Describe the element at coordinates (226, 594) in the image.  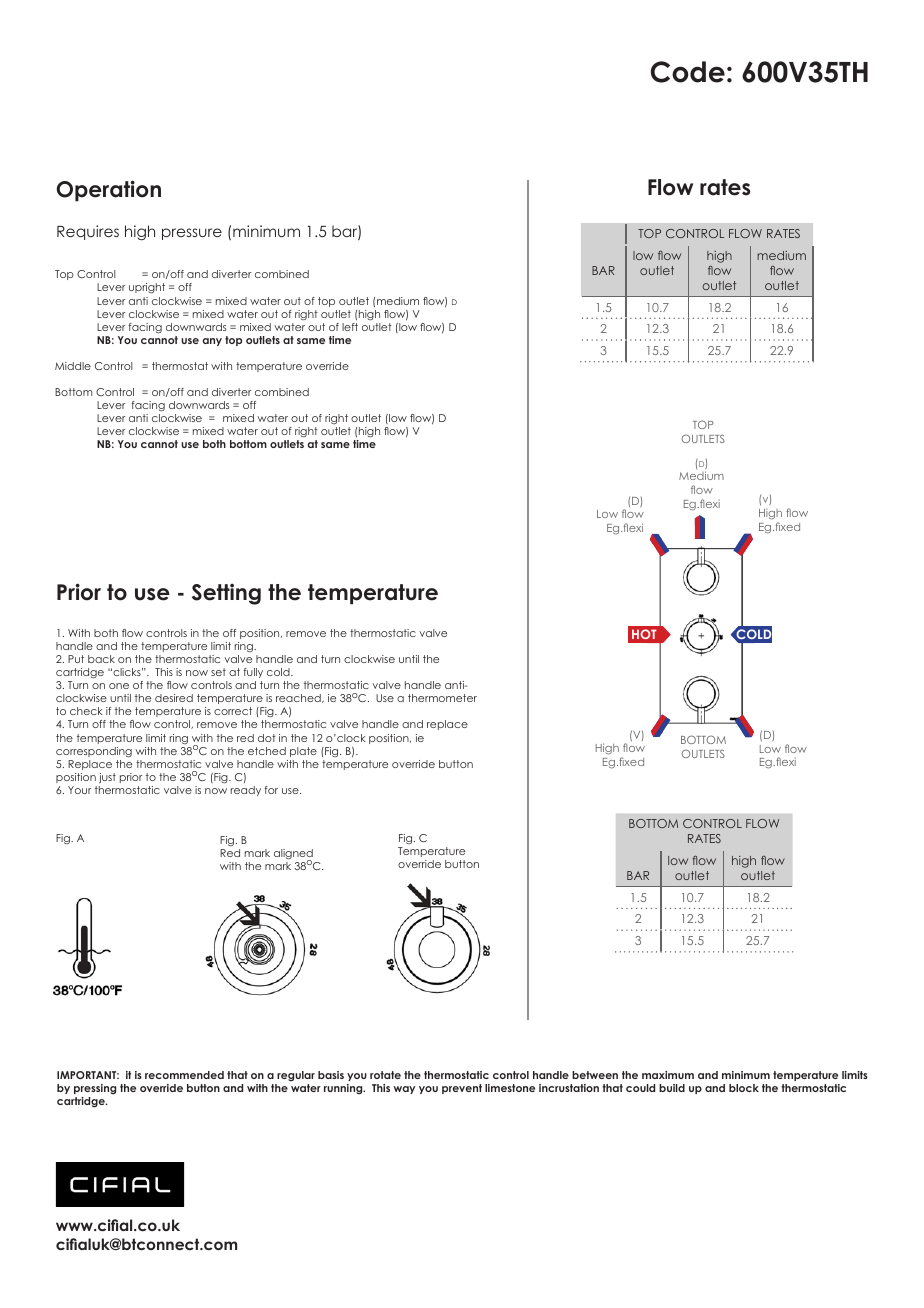
I see `Setting` at that location.
